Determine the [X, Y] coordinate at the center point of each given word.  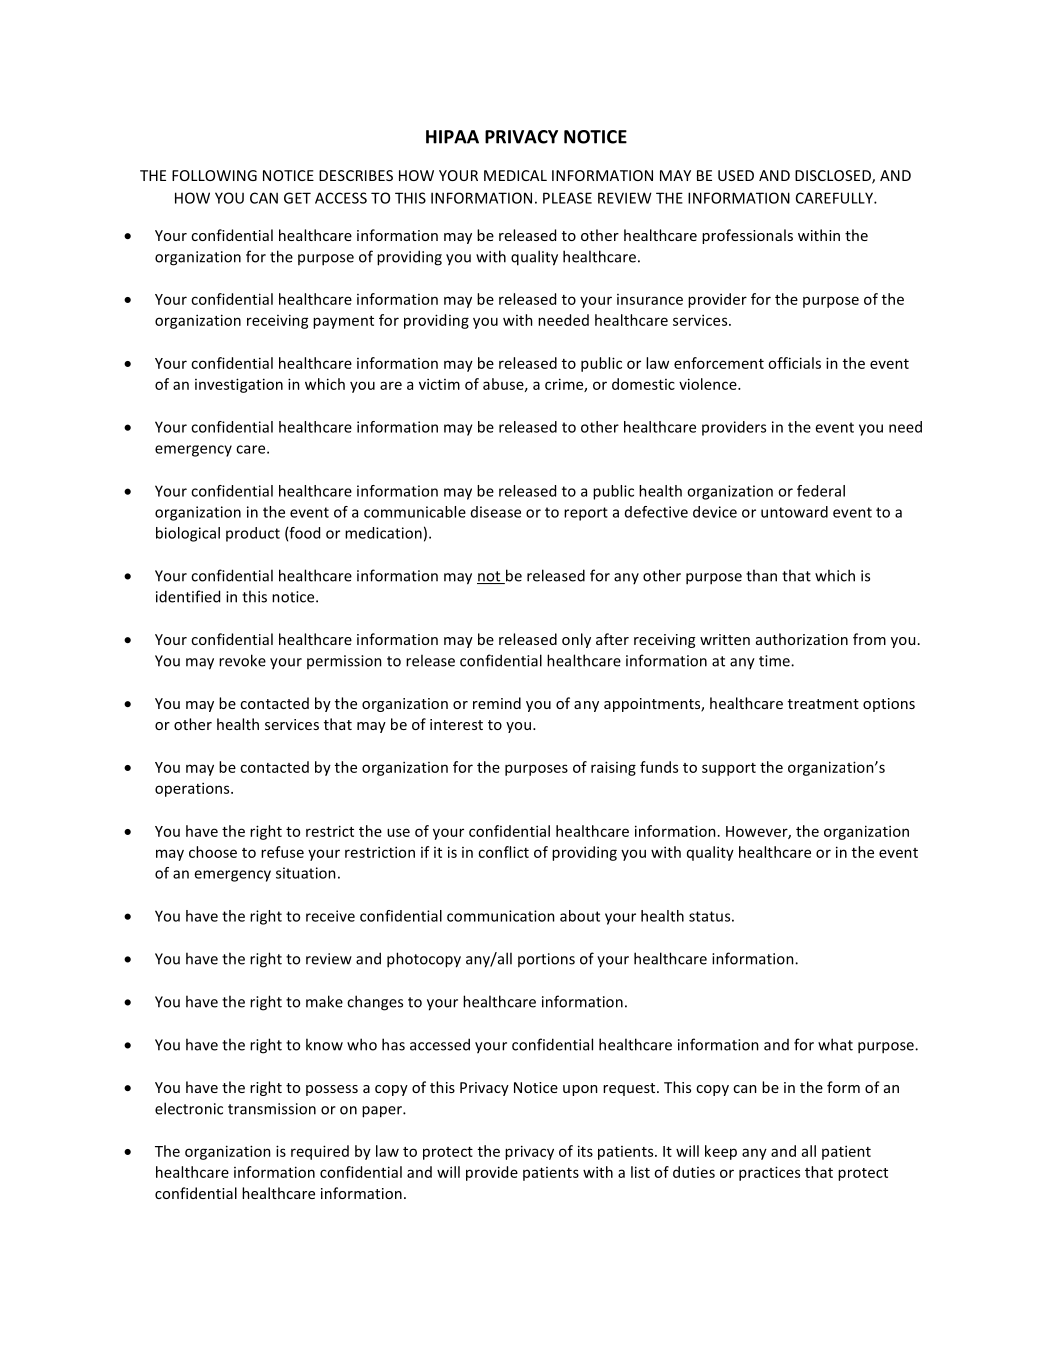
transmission [272, 1109]
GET [297, 198]
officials [794, 363]
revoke [242, 660]
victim [439, 384]
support [729, 769]
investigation [239, 385]
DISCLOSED [834, 177]
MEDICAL [515, 175]
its [585, 1151]
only [576, 640]
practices [769, 1173]
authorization [802, 639]
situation [306, 873]
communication [501, 916]
